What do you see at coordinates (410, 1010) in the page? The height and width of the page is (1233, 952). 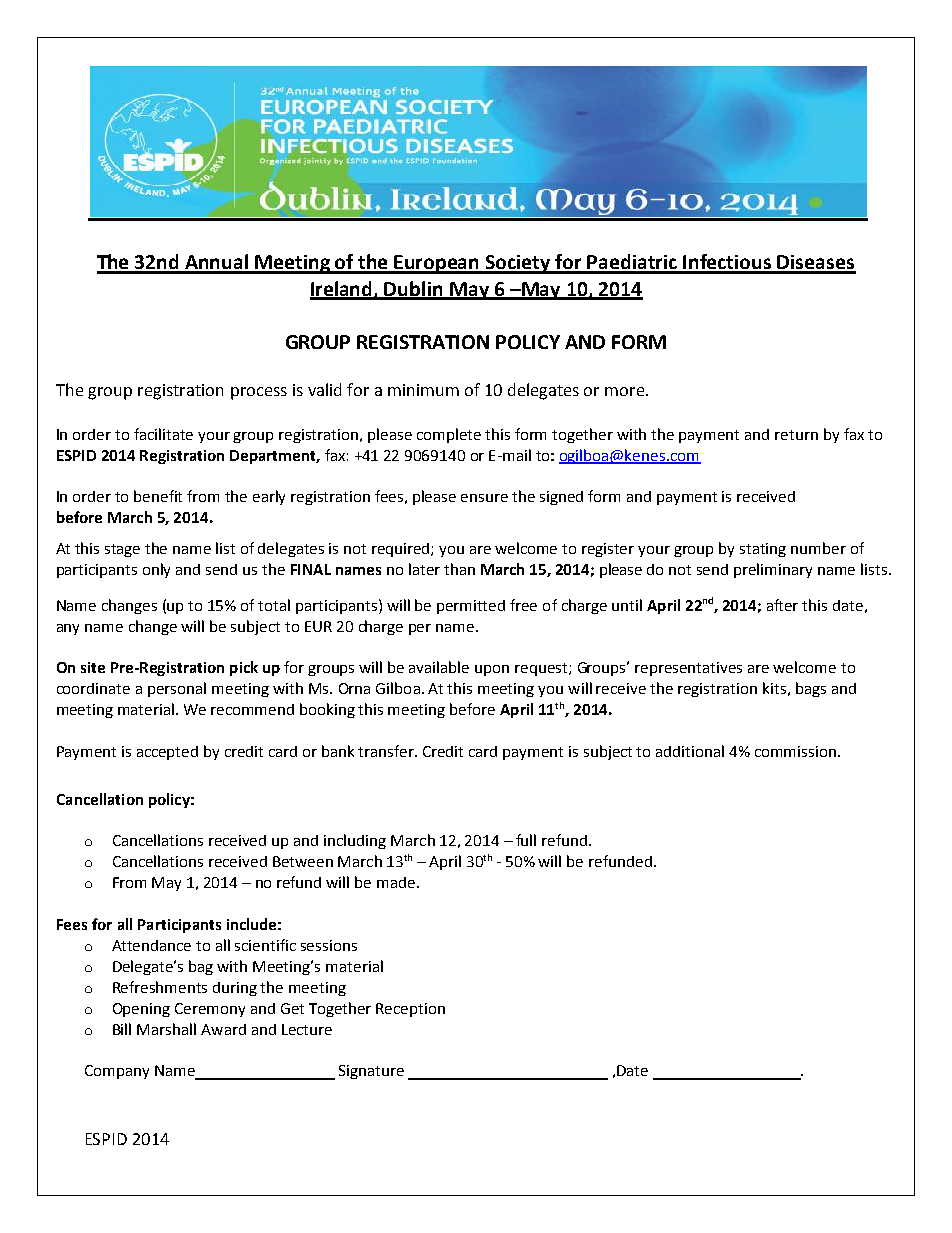 I see `Reception` at bounding box center [410, 1010].
